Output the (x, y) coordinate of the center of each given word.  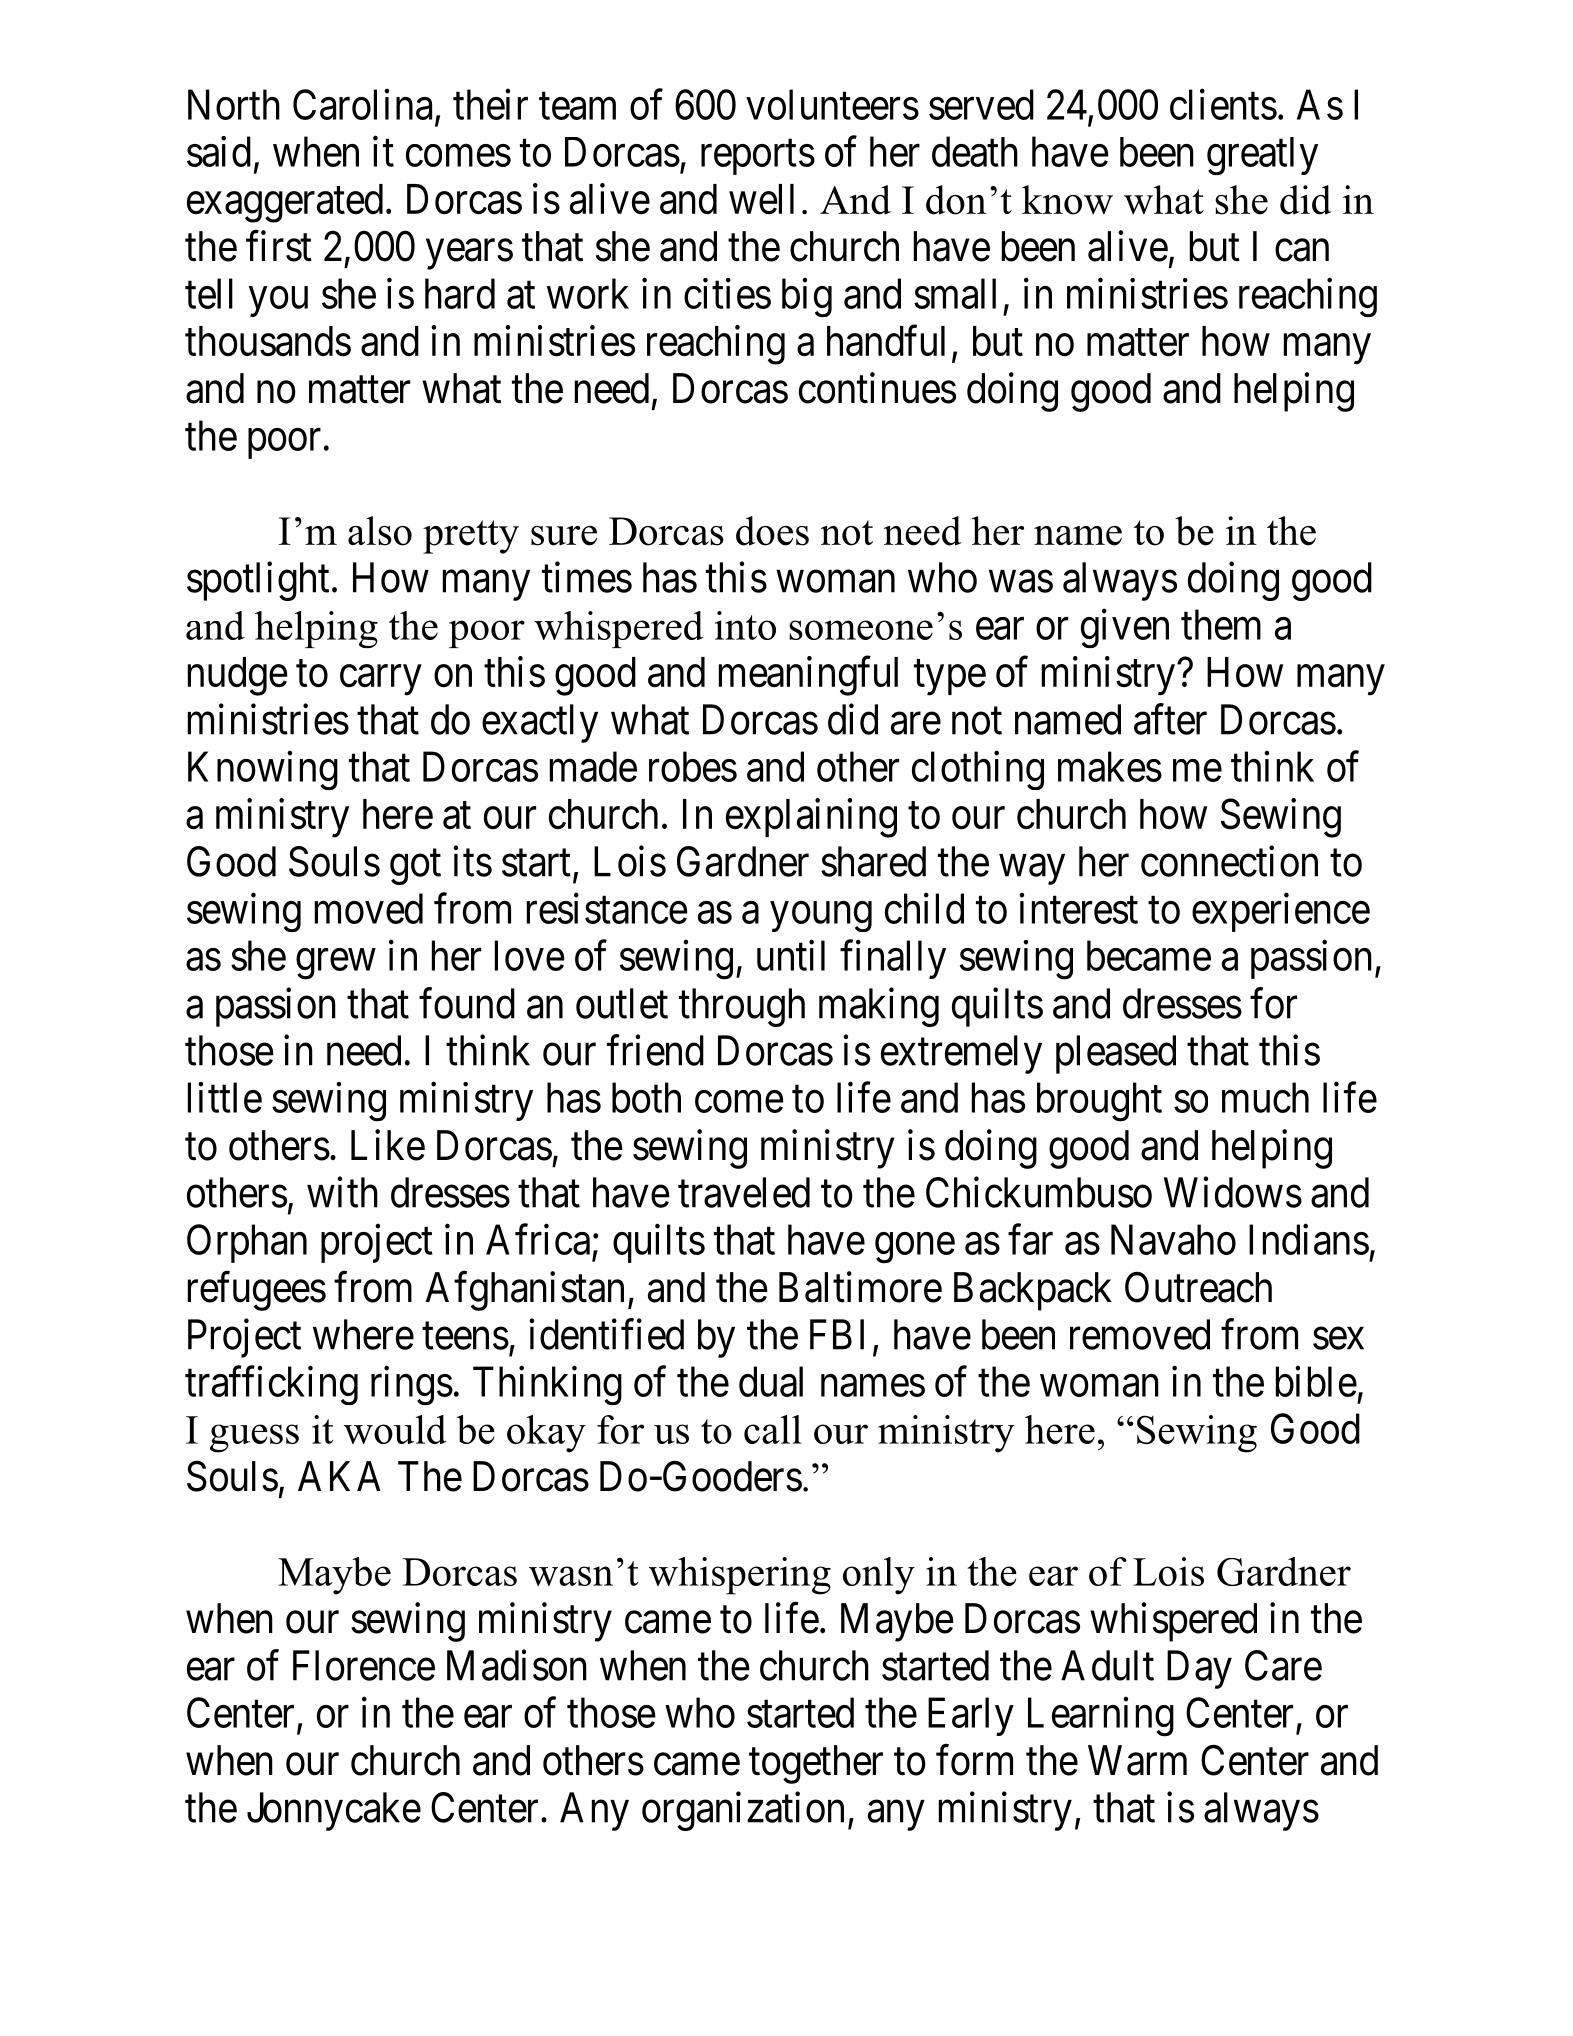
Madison (517, 1665)
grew (336, 964)
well (761, 199)
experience (1281, 912)
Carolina (362, 104)
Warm (1137, 1760)
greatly (1262, 156)
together (816, 1764)
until (791, 955)
